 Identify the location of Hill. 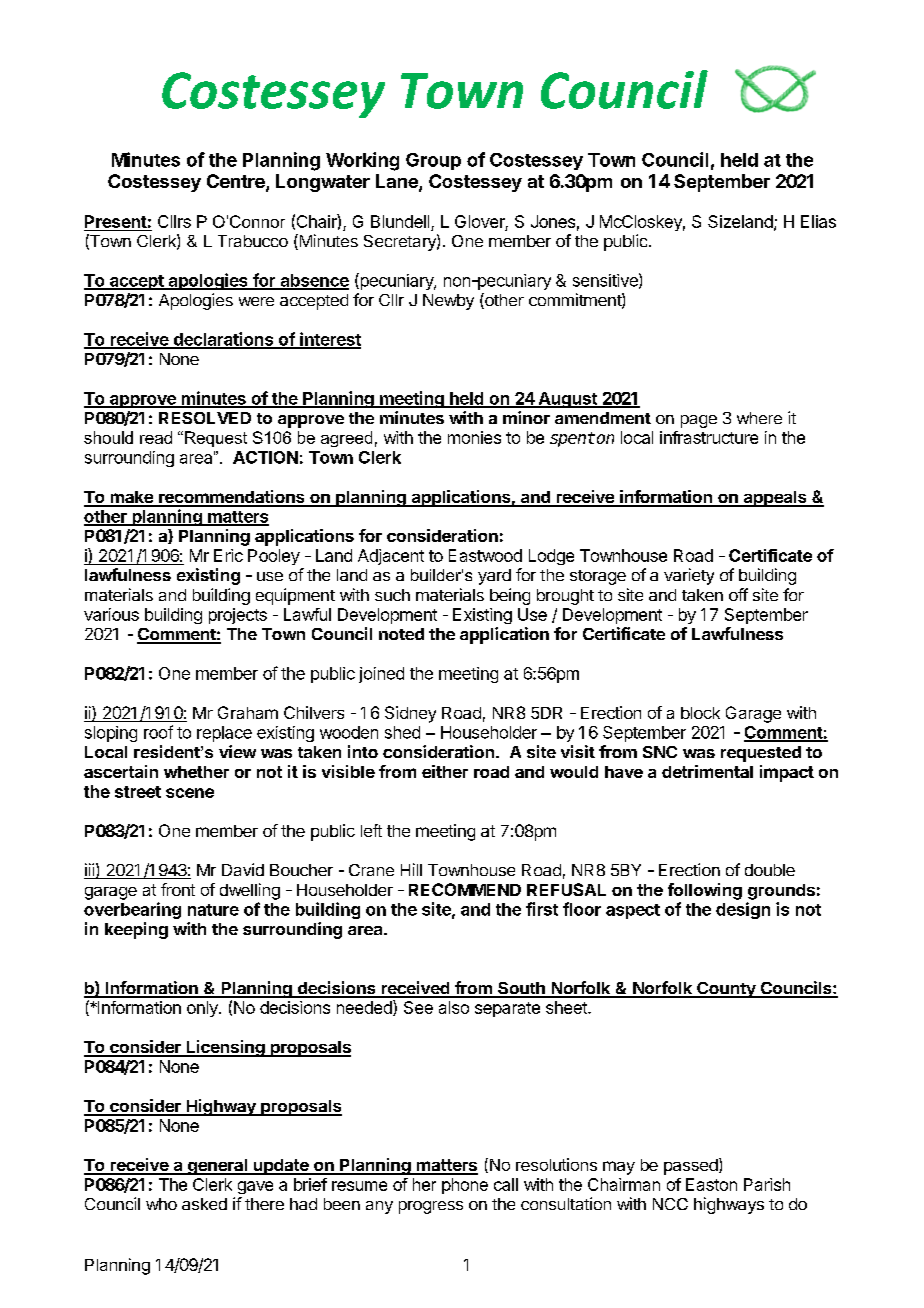
(411, 869).
